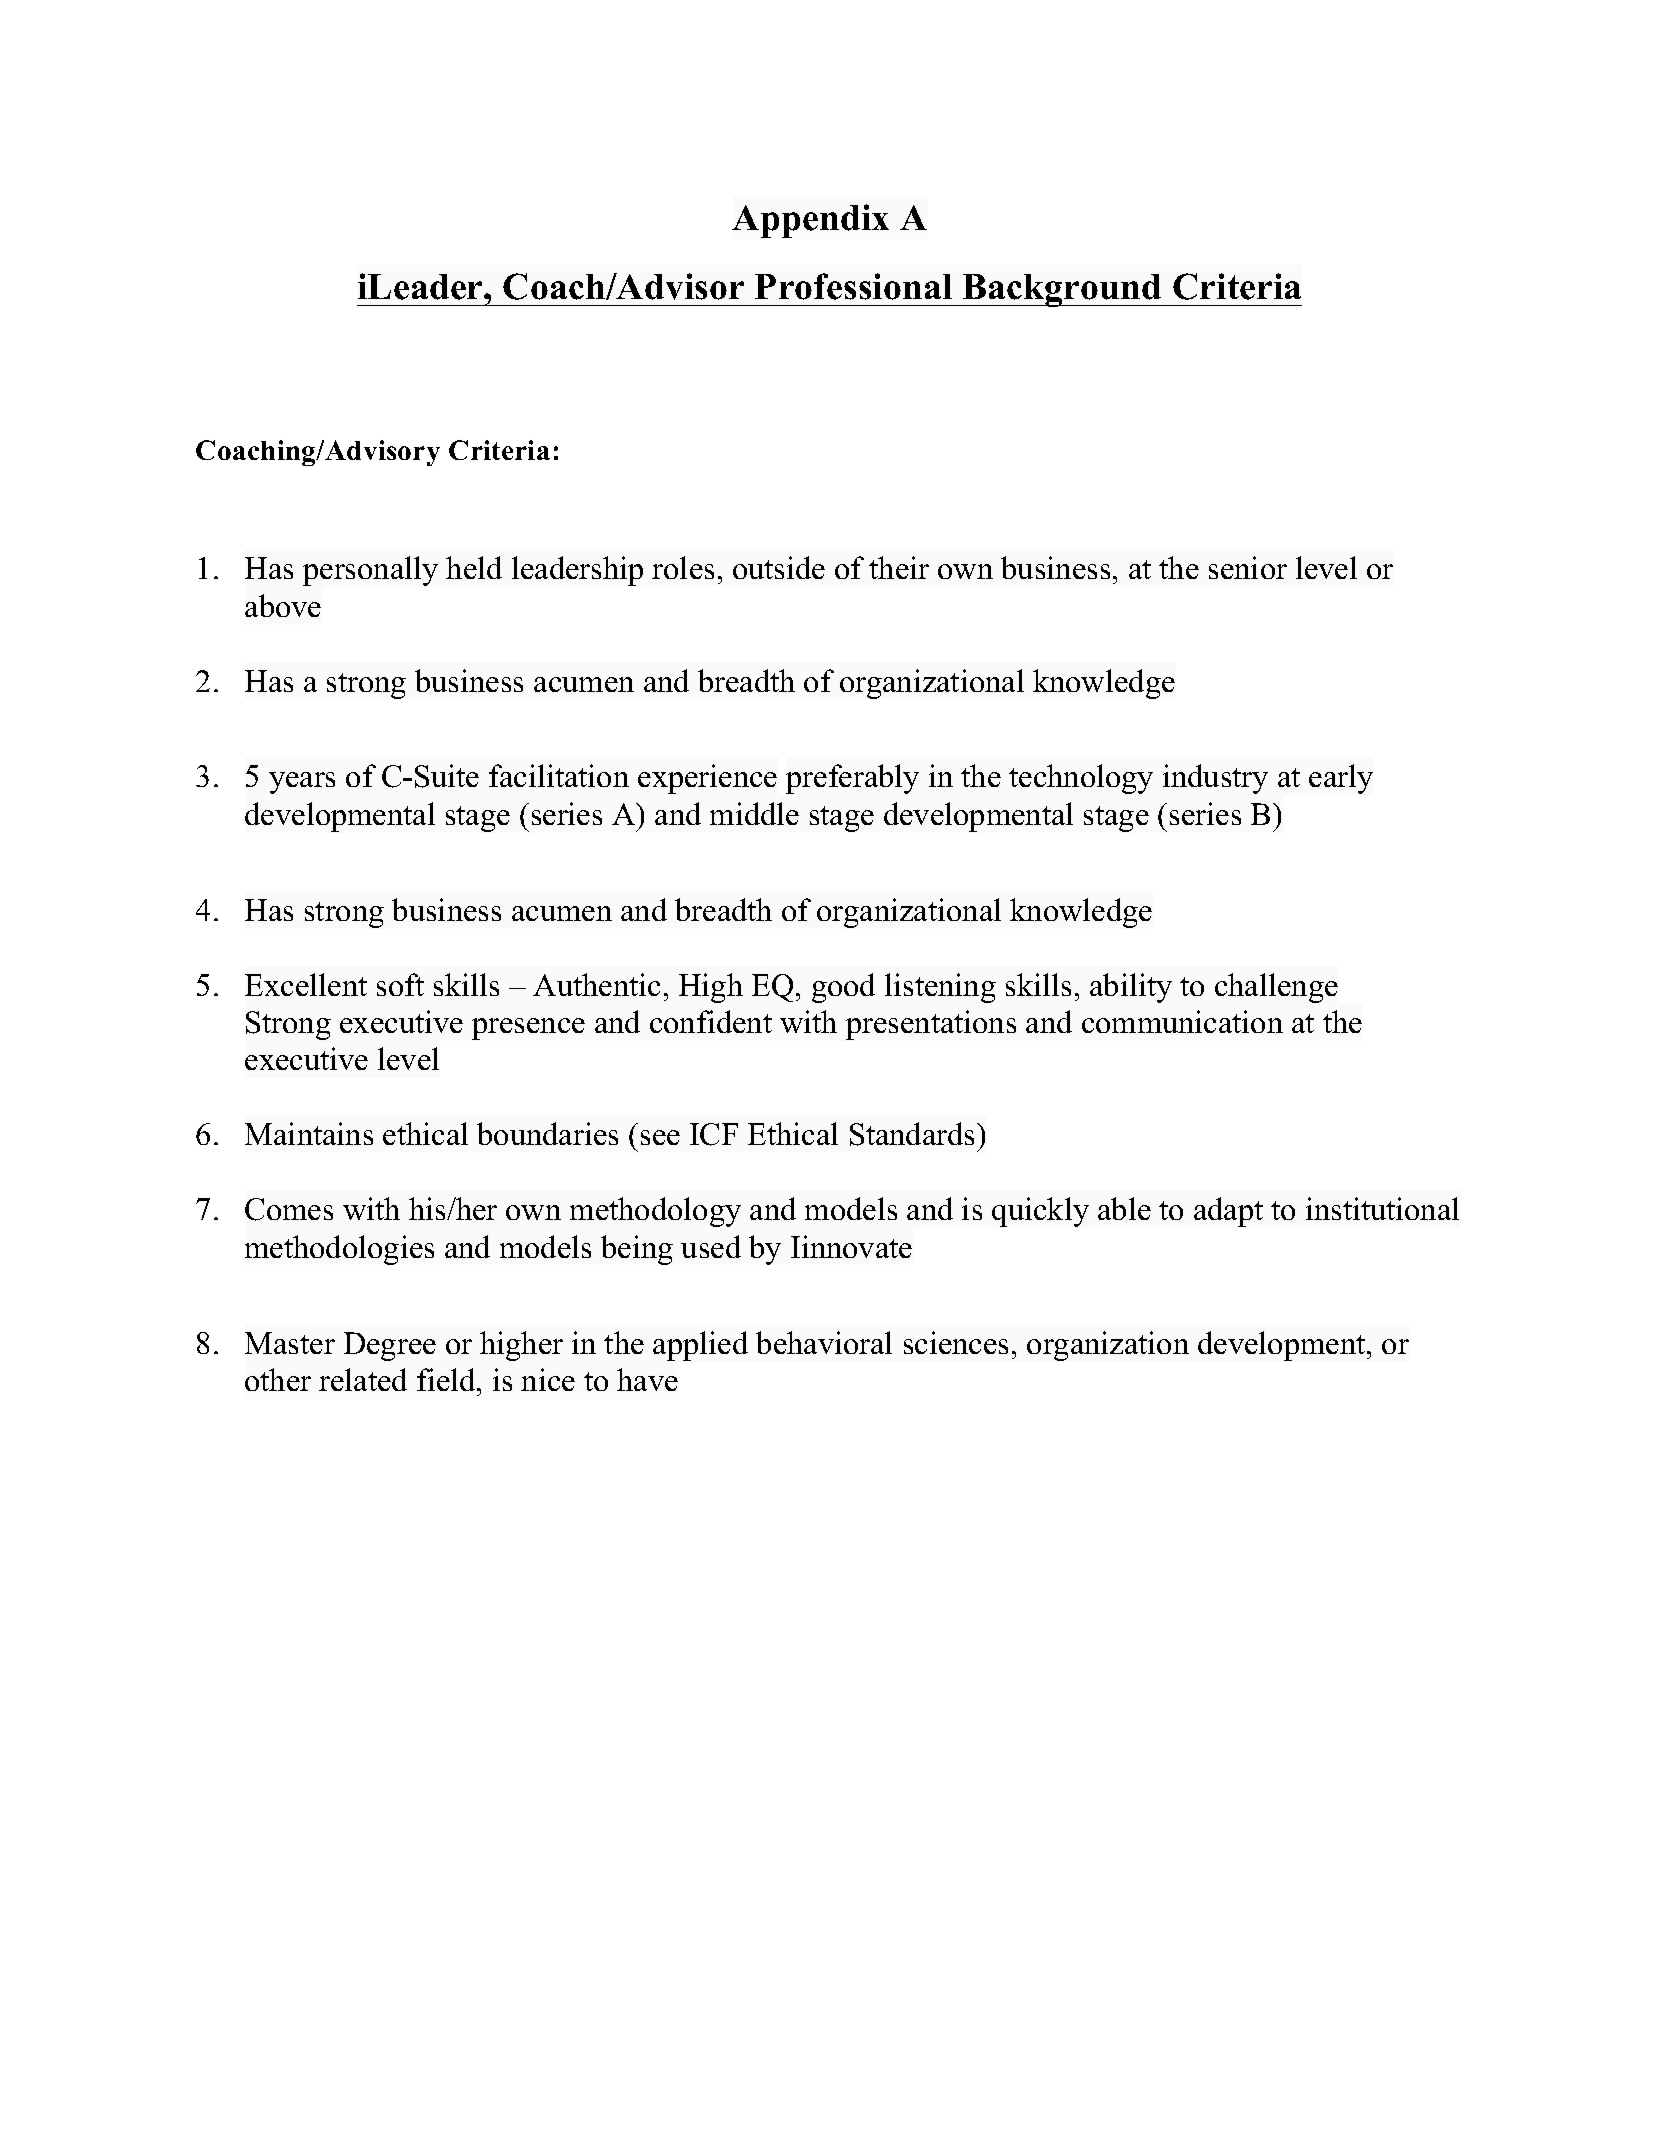 The height and width of the screenshot is (2147, 1659). What do you see at coordinates (1182, 1021) in the screenshot?
I see `communication` at bounding box center [1182, 1021].
